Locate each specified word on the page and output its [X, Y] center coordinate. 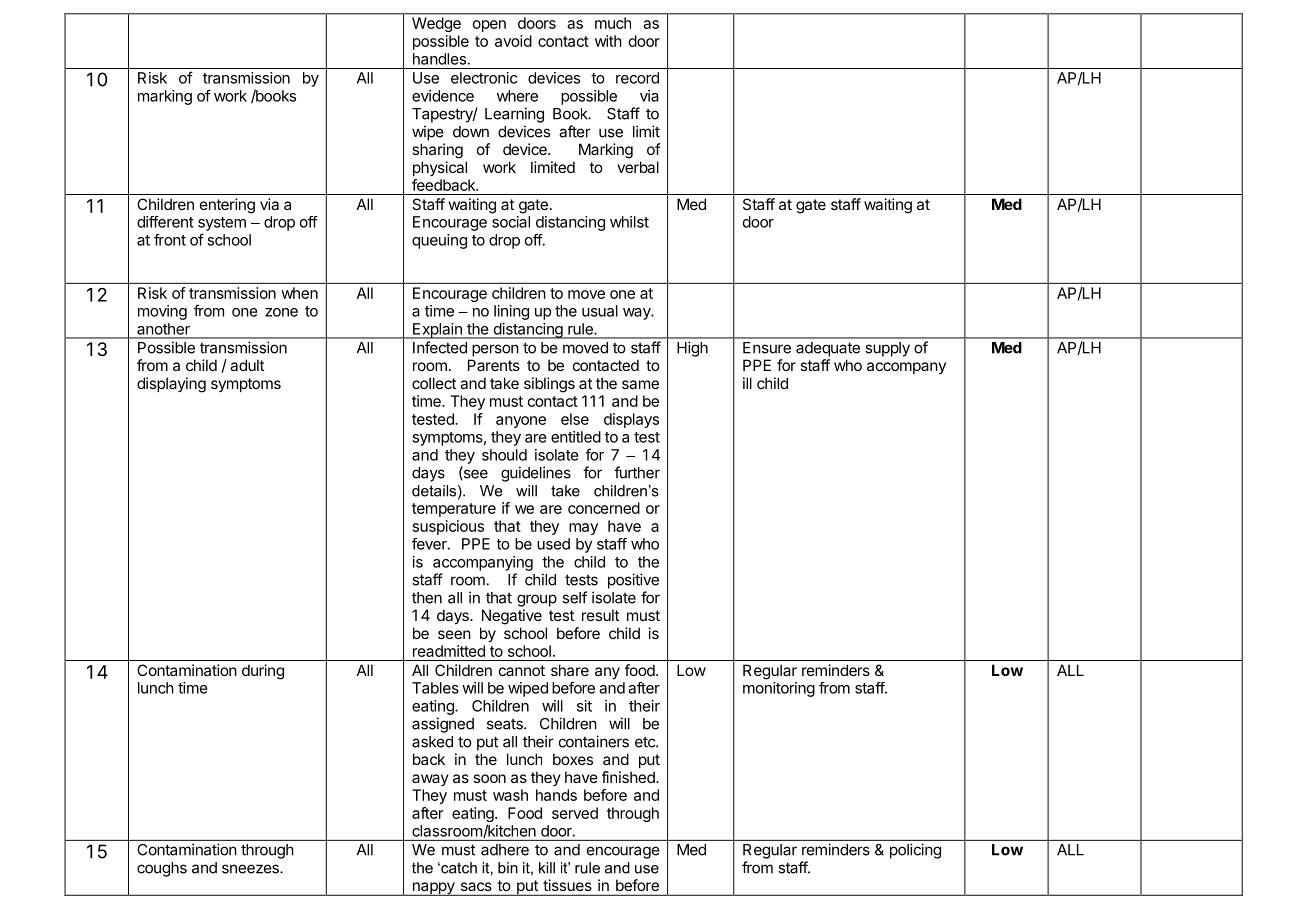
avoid [513, 41]
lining [511, 312]
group [537, 600]
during [263, 672]
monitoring [779, 689]
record [637, 78]
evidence [443, 96]
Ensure [767, 348]
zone [281, 312]
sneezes [251, 869]
